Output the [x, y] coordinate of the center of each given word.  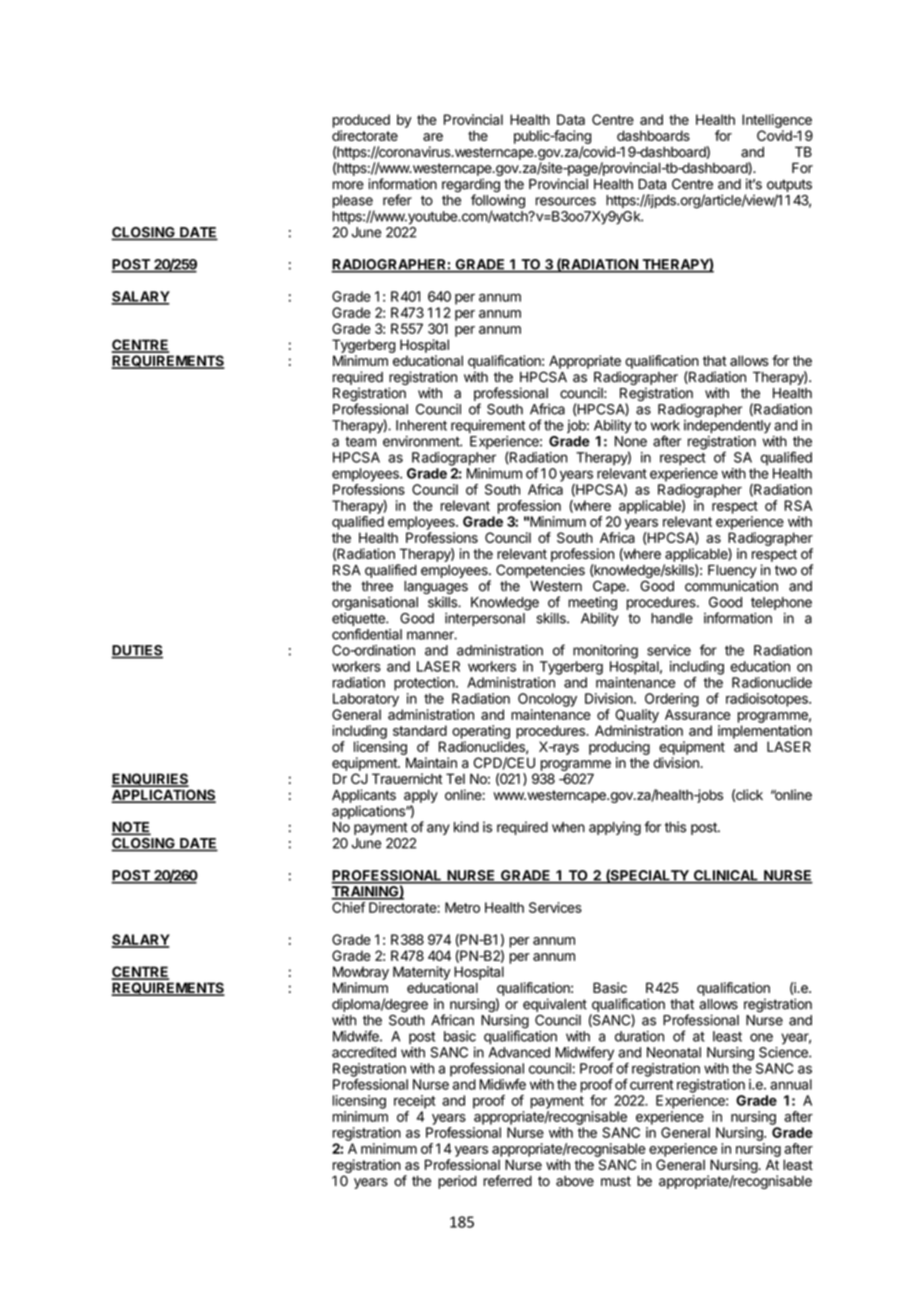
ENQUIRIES [150, 780]
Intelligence [777, 121]
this [675, 827]
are [433, 137]
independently [727, 427]
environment [422, 441]
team [360, 442]
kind [466, 827]
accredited [364, 1052]
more [348, 185]
